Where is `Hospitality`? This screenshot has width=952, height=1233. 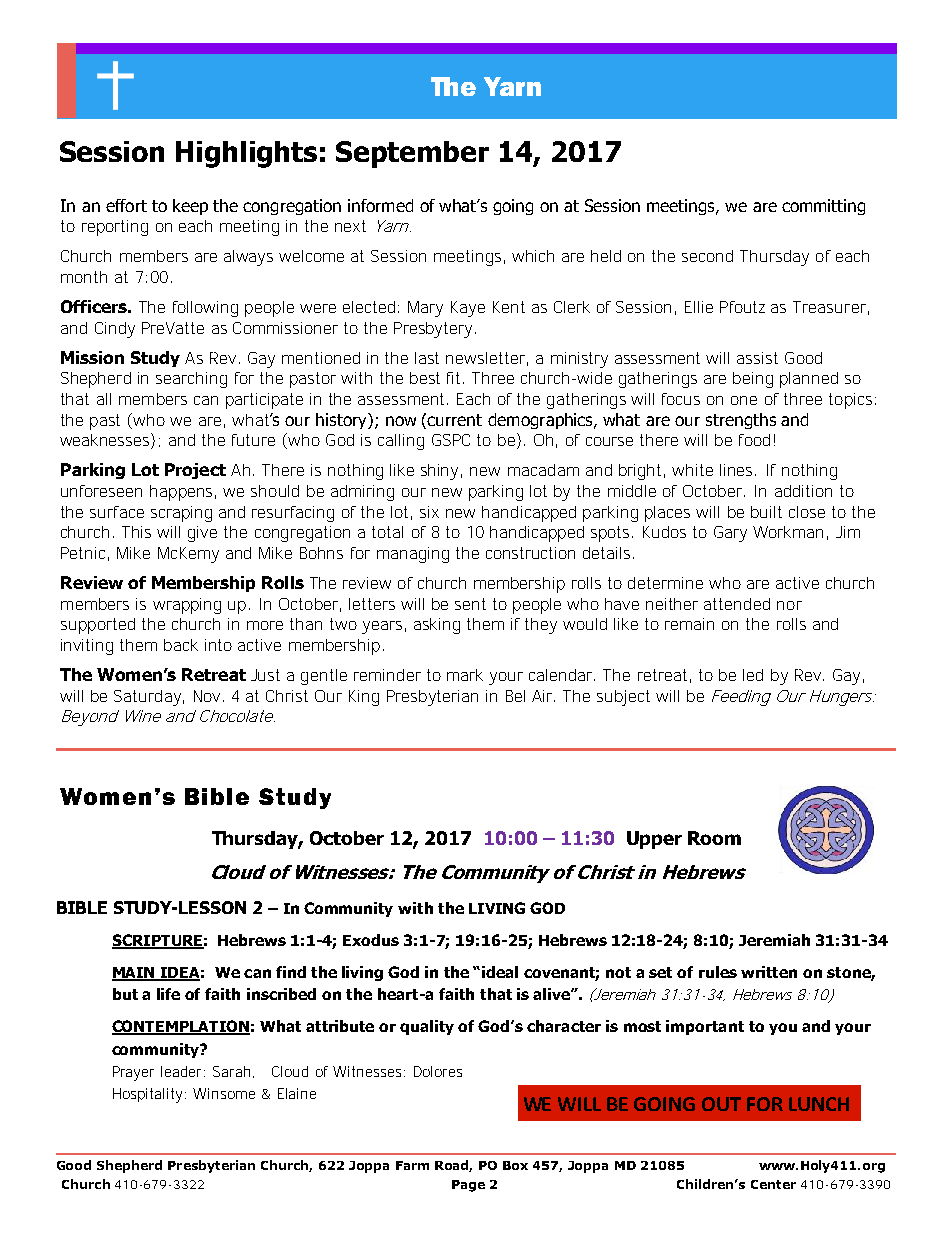 Hospitality is located at coordinates (147, 1095).
